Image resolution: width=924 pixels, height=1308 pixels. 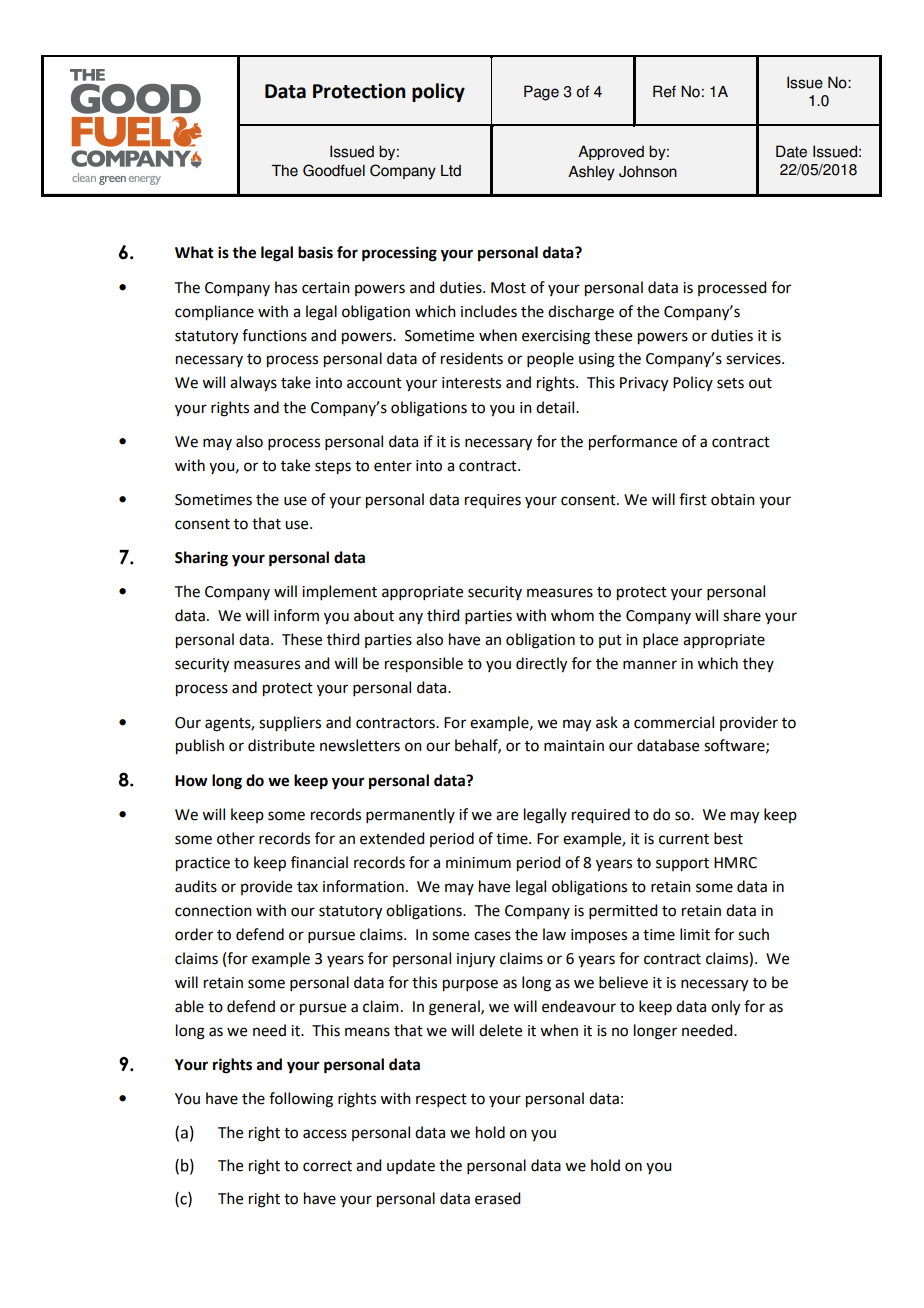 I want to click on first, so click(x=693, y=499).
